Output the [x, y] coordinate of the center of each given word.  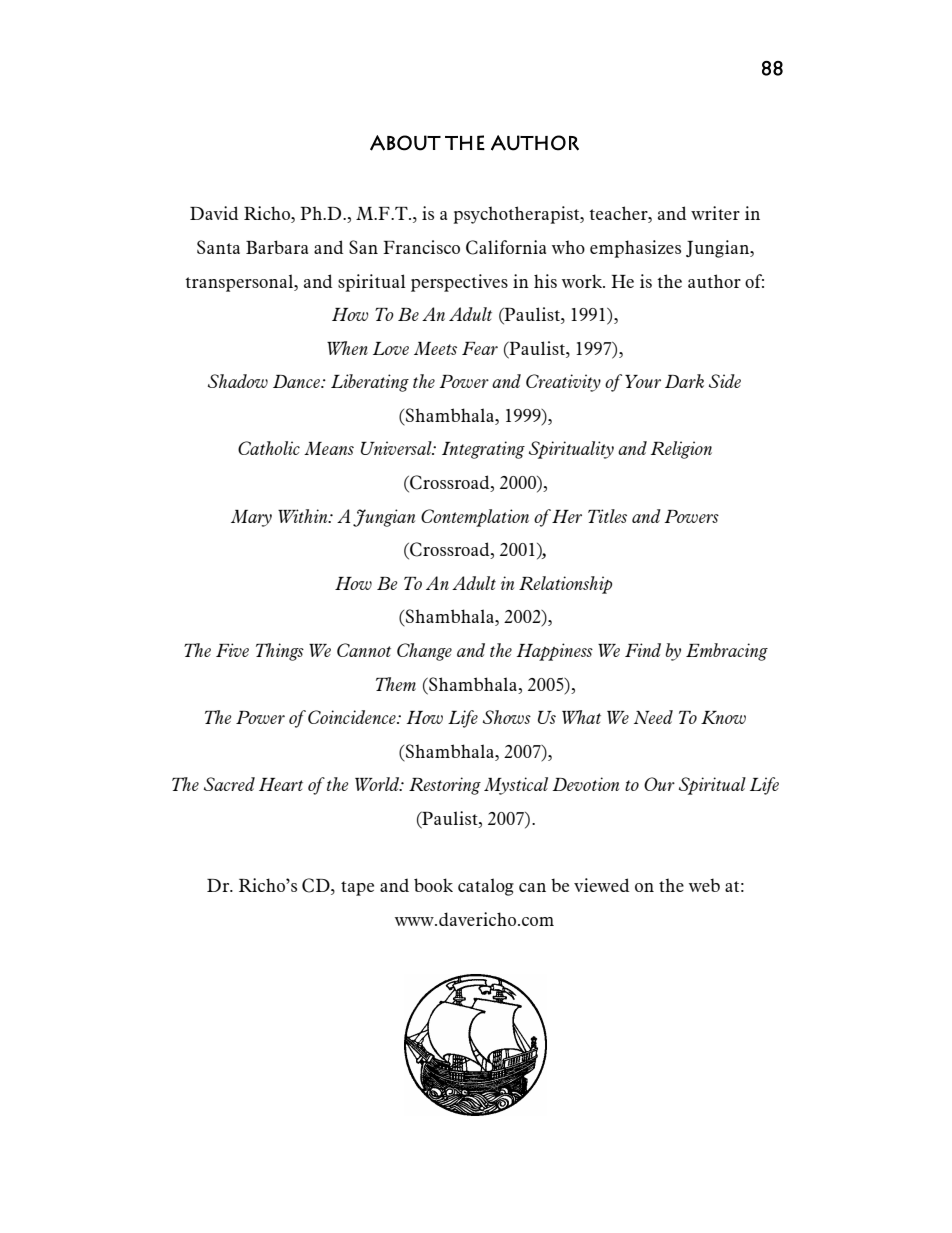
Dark [684, 381]
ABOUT [405, 143]
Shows [507, 717]
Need [653, 717]
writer [715, 213]
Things [280, 652]
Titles [607, 516]
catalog [486, 887]
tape [357, 888]
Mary [251, 518]
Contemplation [475, 518]
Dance [297, 381]
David [214, 213]
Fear [480, 348]
